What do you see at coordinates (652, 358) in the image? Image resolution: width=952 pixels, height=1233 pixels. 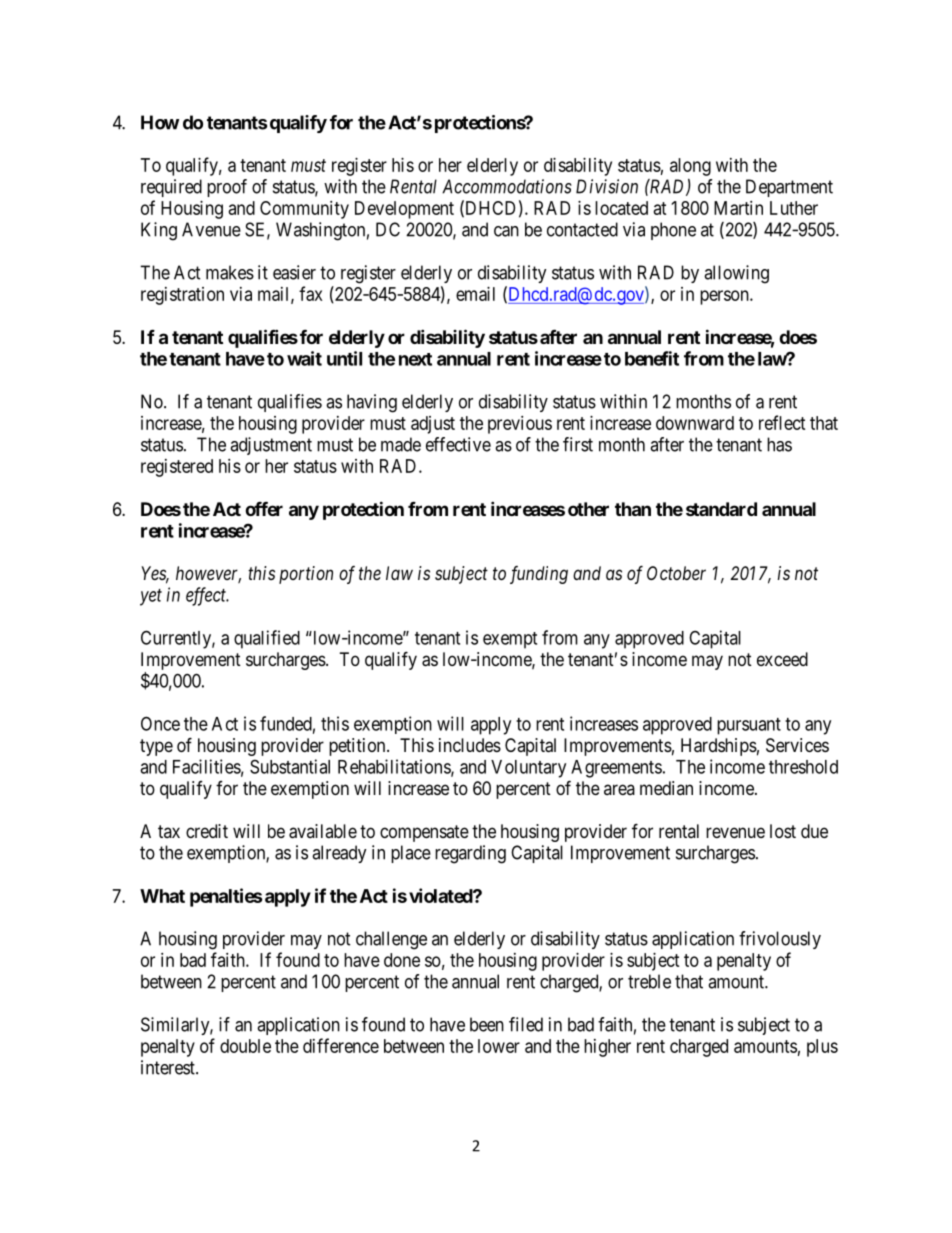 I see `benefit` at bounding box center [652, 358].
